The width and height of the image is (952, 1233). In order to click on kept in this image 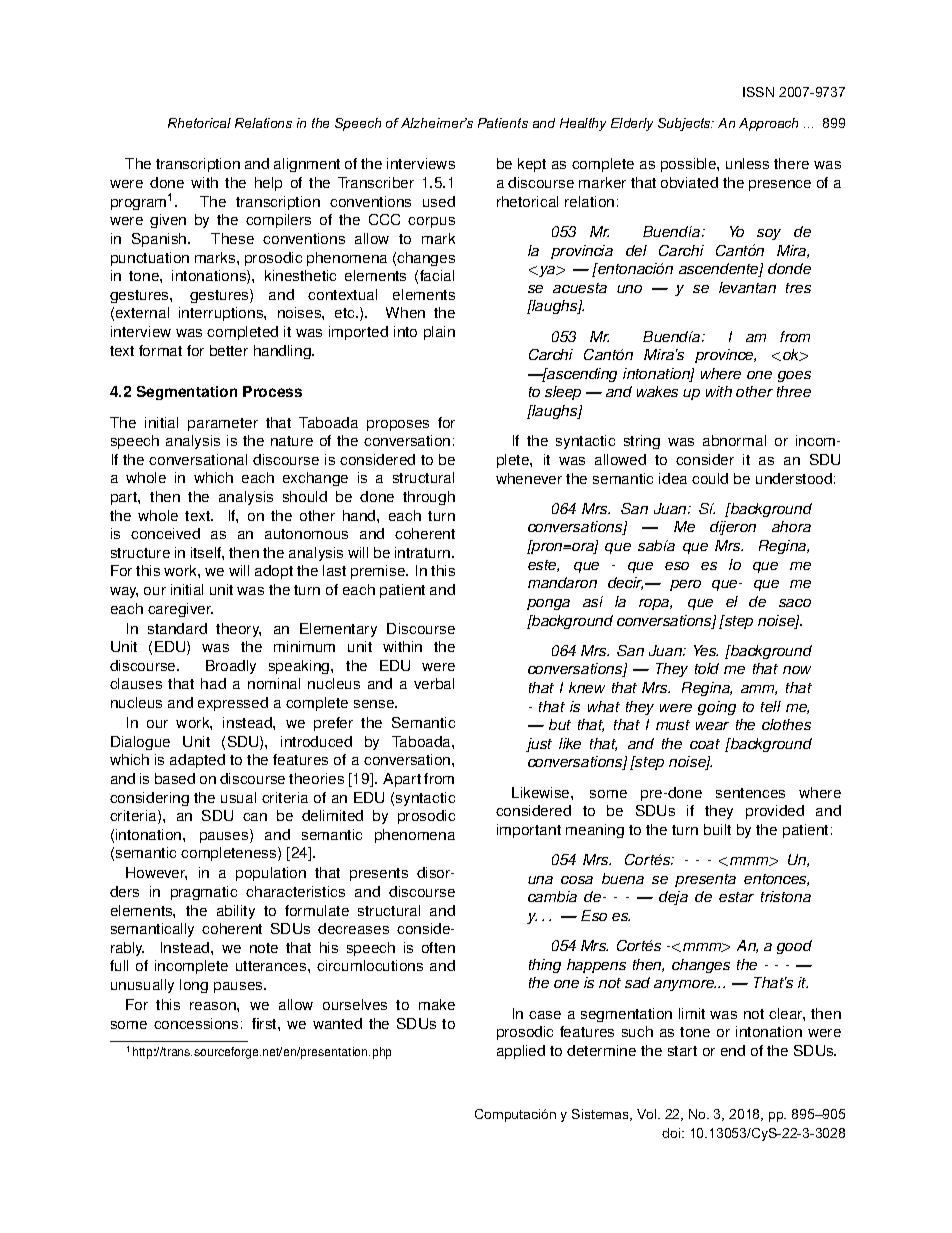, I will do `click(532, 165)`.
